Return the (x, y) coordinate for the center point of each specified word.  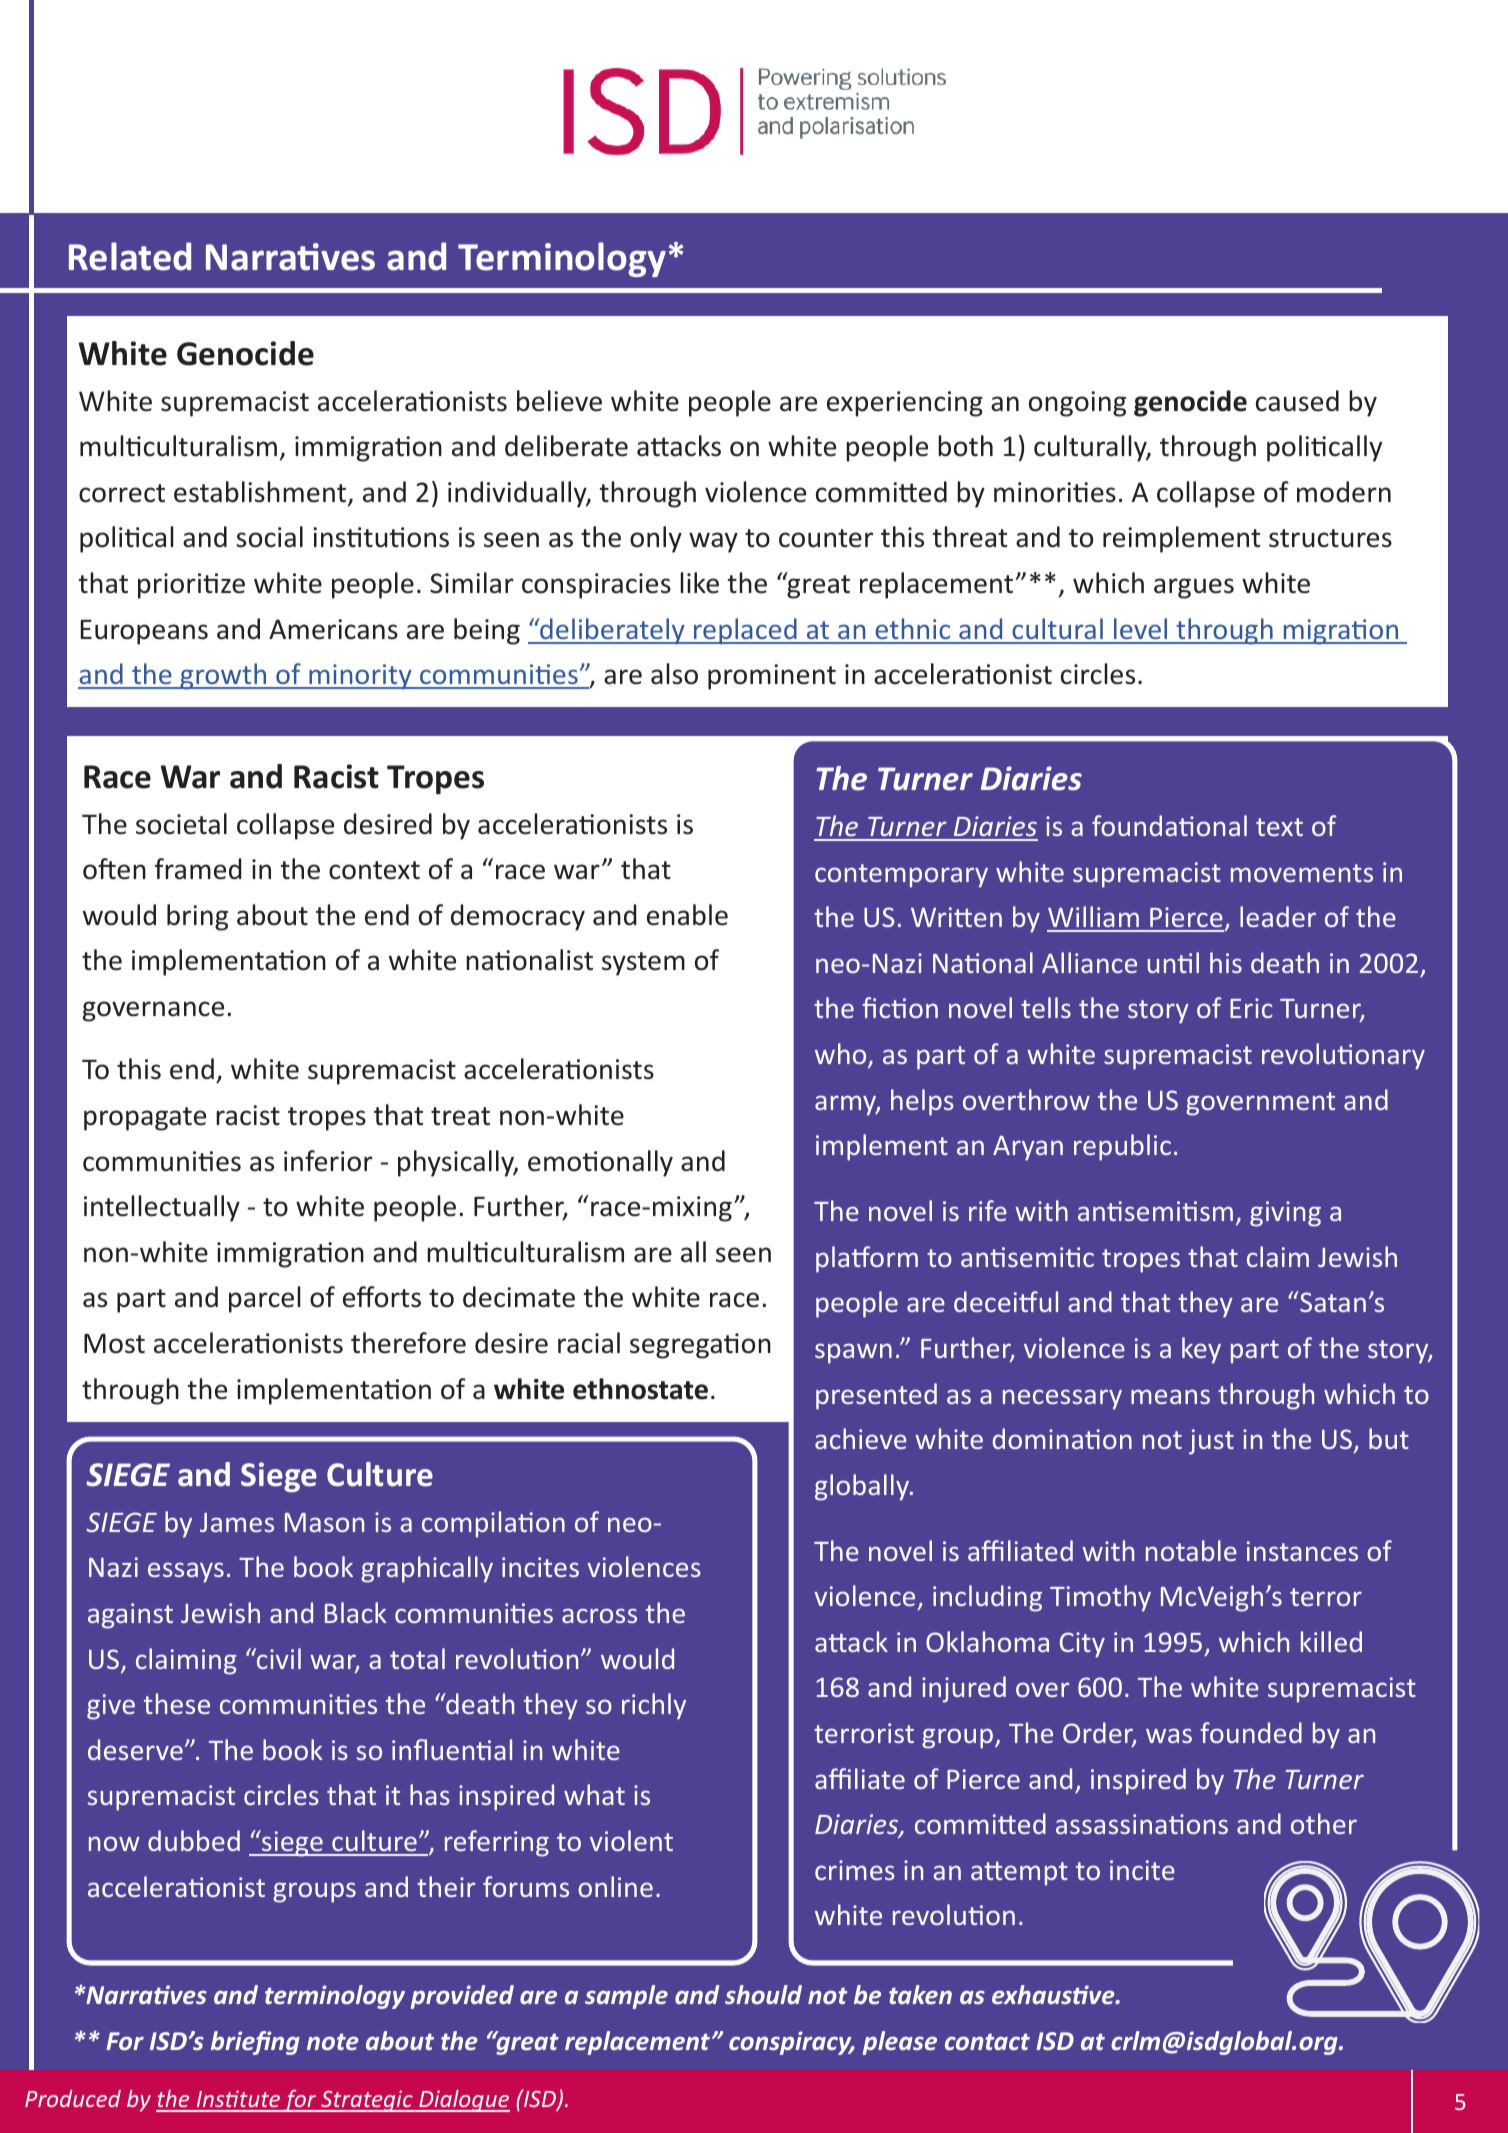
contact (987, 2041)
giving (1285, 1214)
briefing (255, 2043)
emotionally (600, 1163)
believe (559, 401)
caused (1297, 401)
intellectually (162, 1208)
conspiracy (791, 2043)
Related (130, 256)
